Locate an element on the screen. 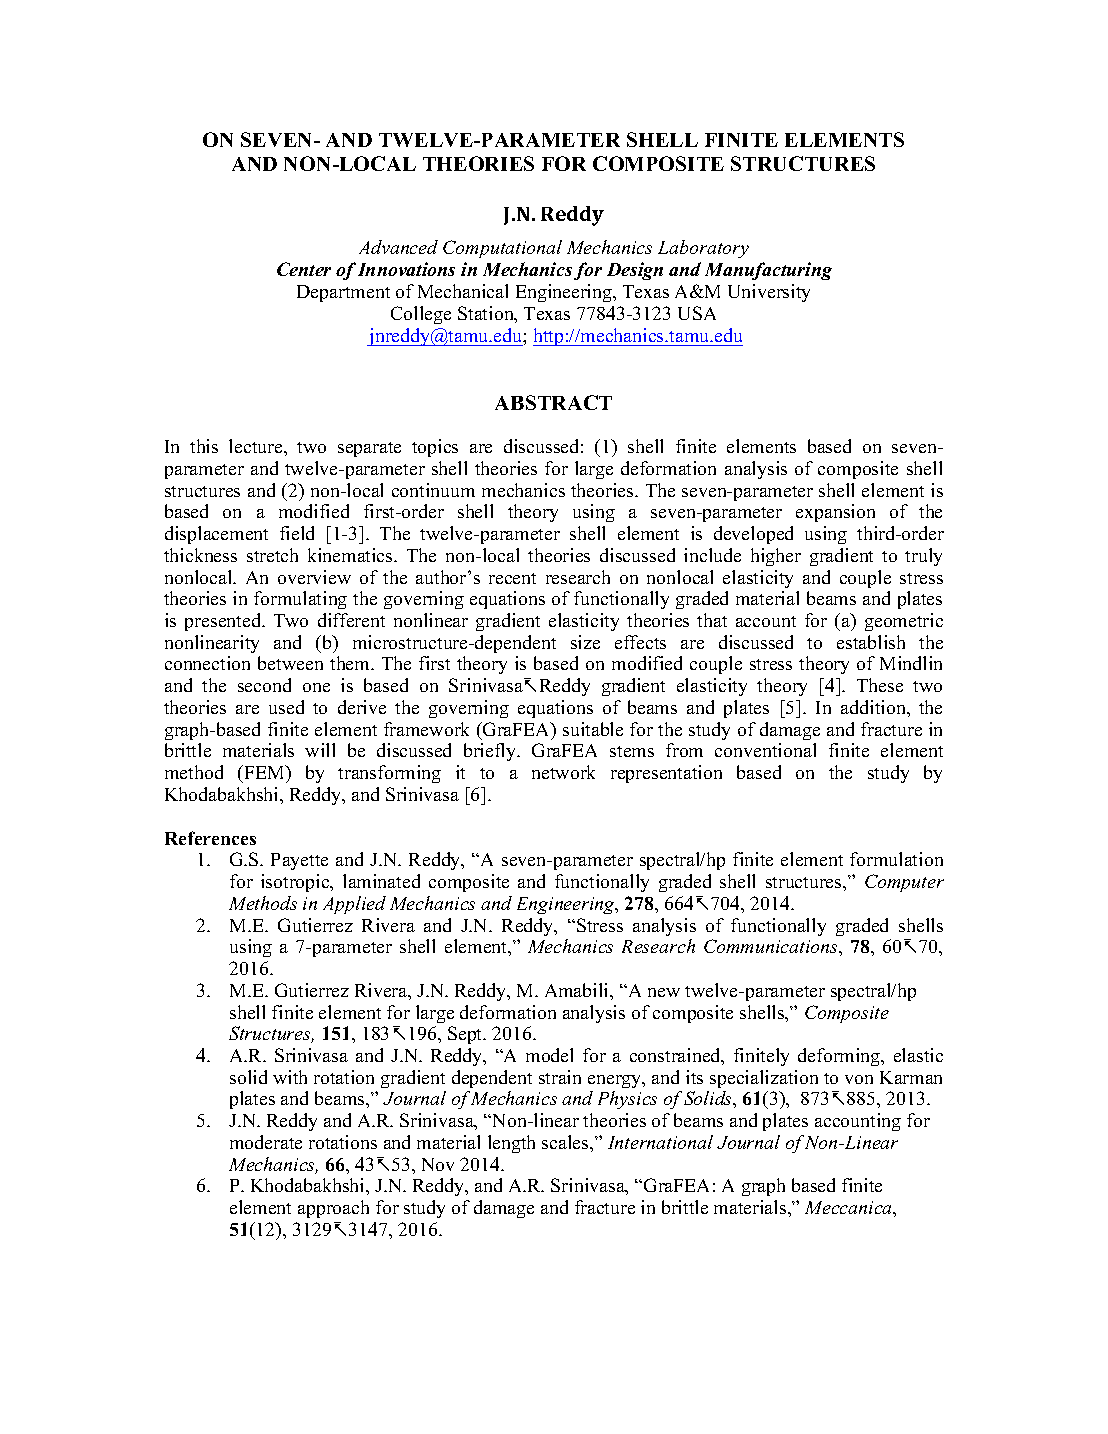 The image size is (1108, 1434). moderate is located at coordinates (266, 1142).
